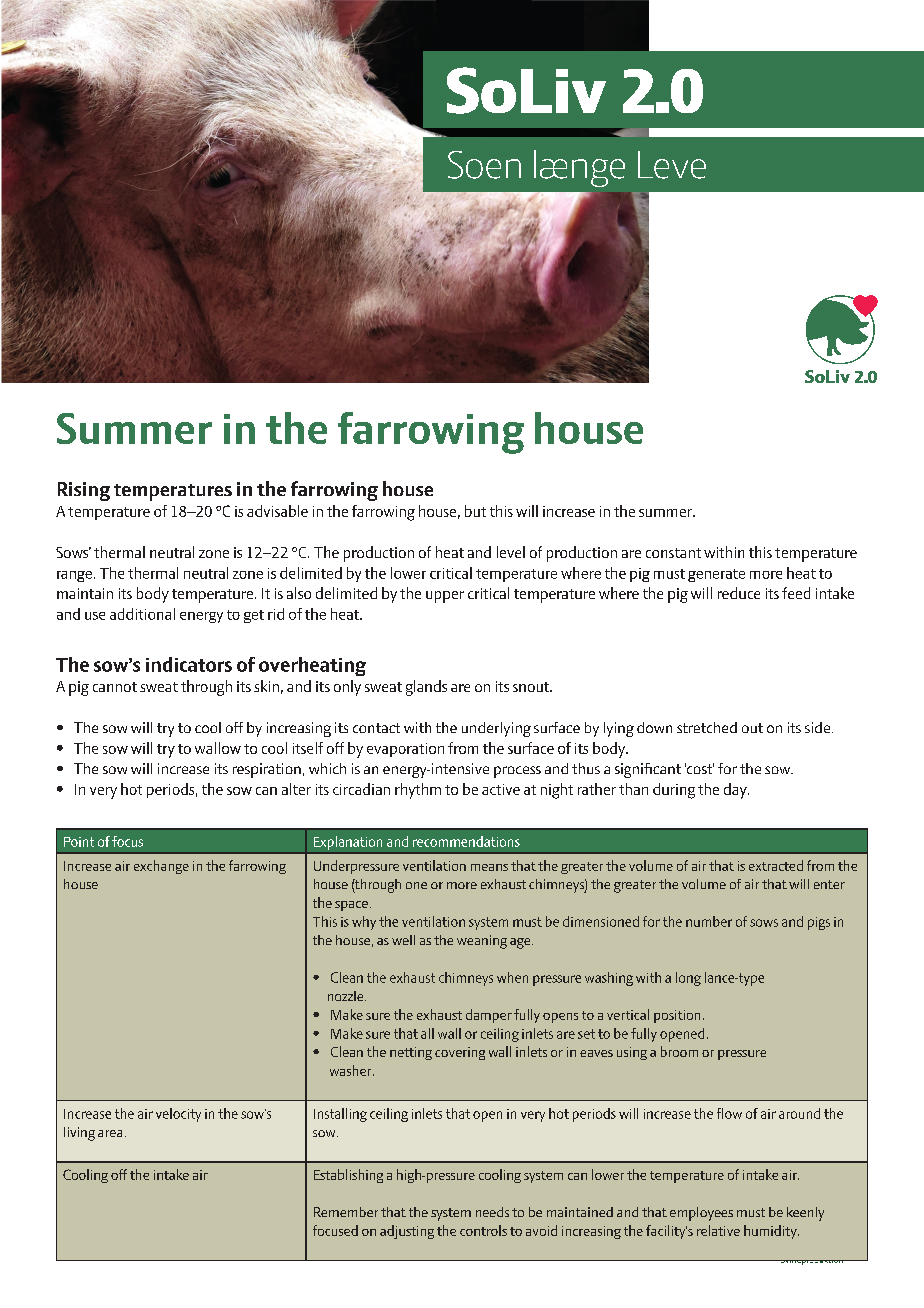 This document has width=924, height=1308. Describe the element at coordinates (161, 867) in the document. I see `exchange` at that location.
